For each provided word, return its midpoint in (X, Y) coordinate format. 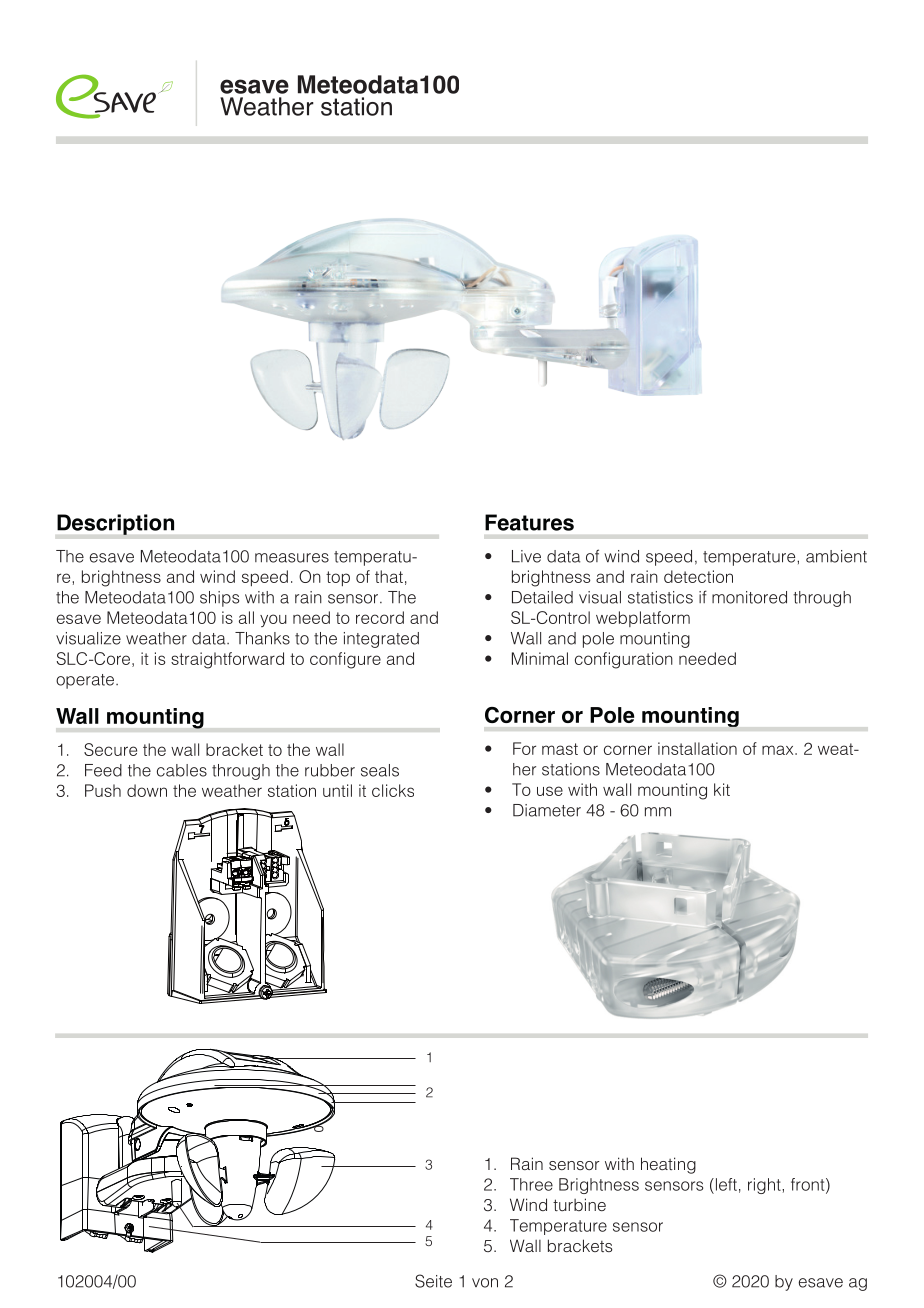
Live (526, 556)
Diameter (547, 810)
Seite (433, 1281)
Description (115, 524)
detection (698, 576)
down (147, 790)
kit (722, 789)
